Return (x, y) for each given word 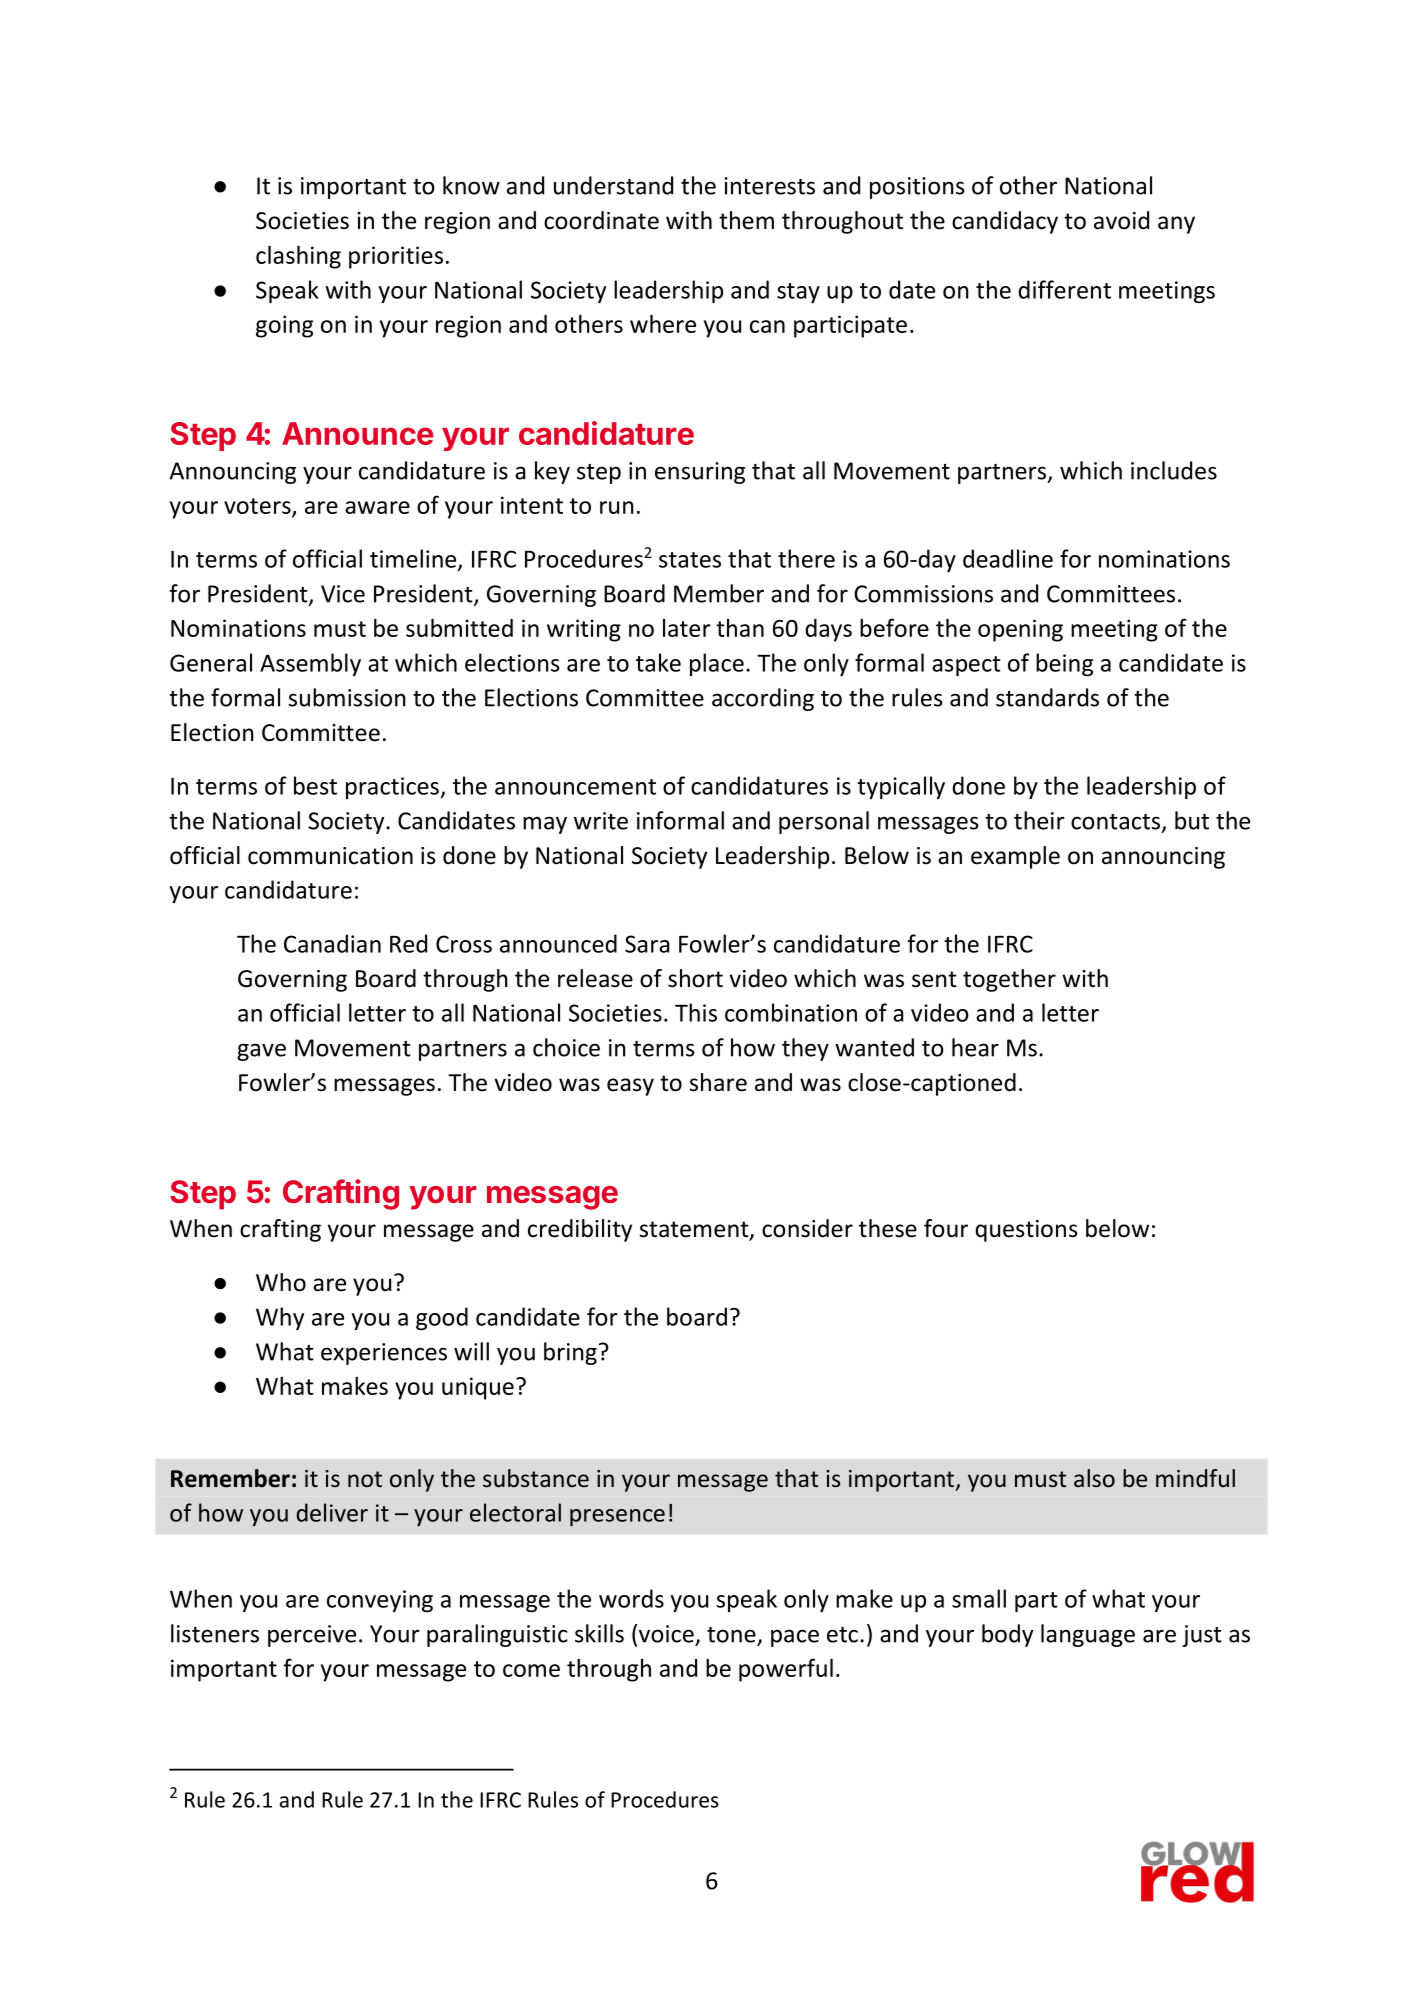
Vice (343, 594)
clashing (298, 257)
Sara (647, 944)
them (746, 220)
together (1009, 980)
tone (731, 1635)
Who (281, 1282)
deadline (1008, 558)
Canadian (332, 943)
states (690, 560)
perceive (312, 1636)
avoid (1121, 220)
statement (695, 1230)
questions (1026, 1231)
